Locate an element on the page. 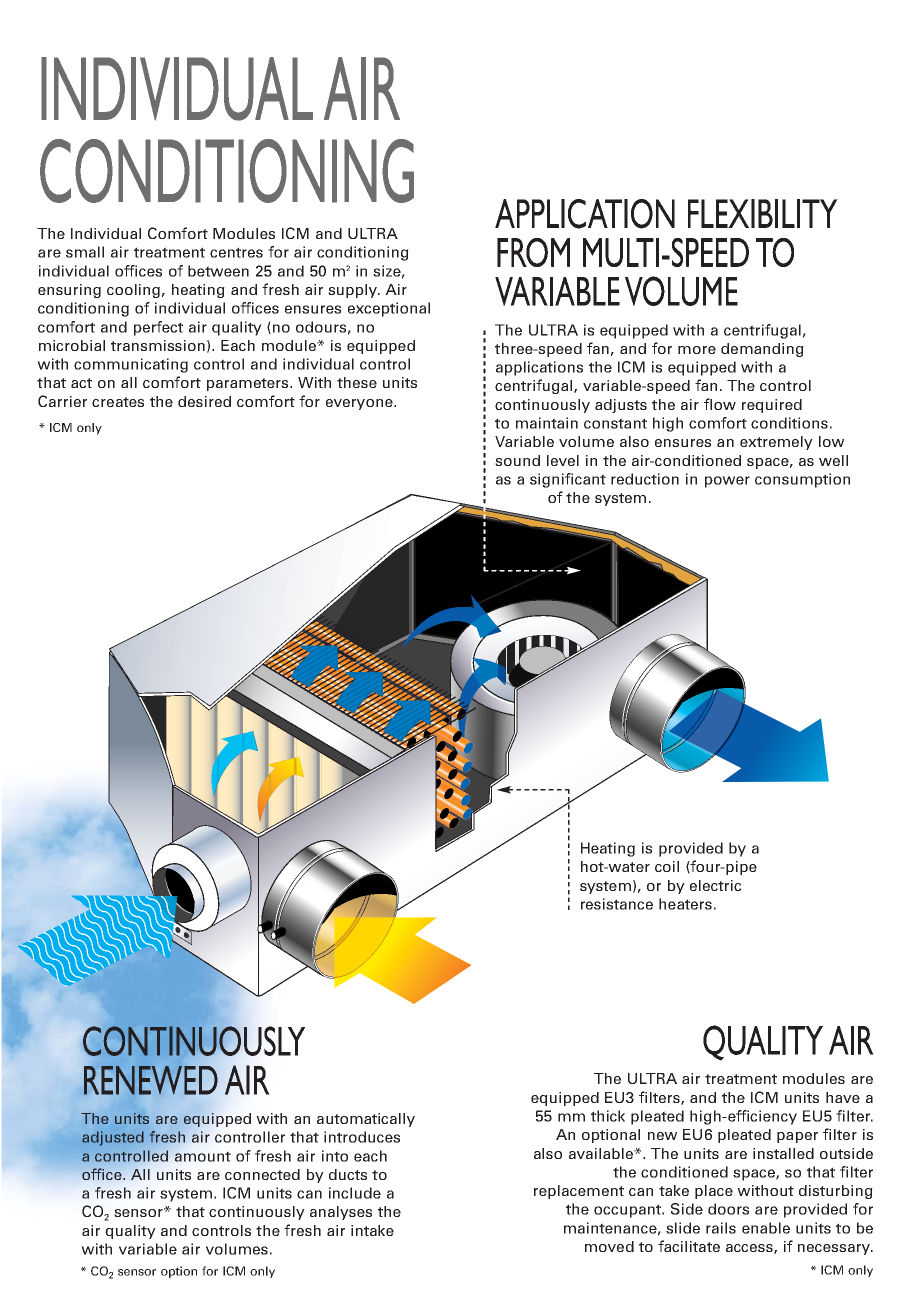 Image resolution: width=924 pixels, height=1308 pixels. amount is located at coordinates (203, 1156).
